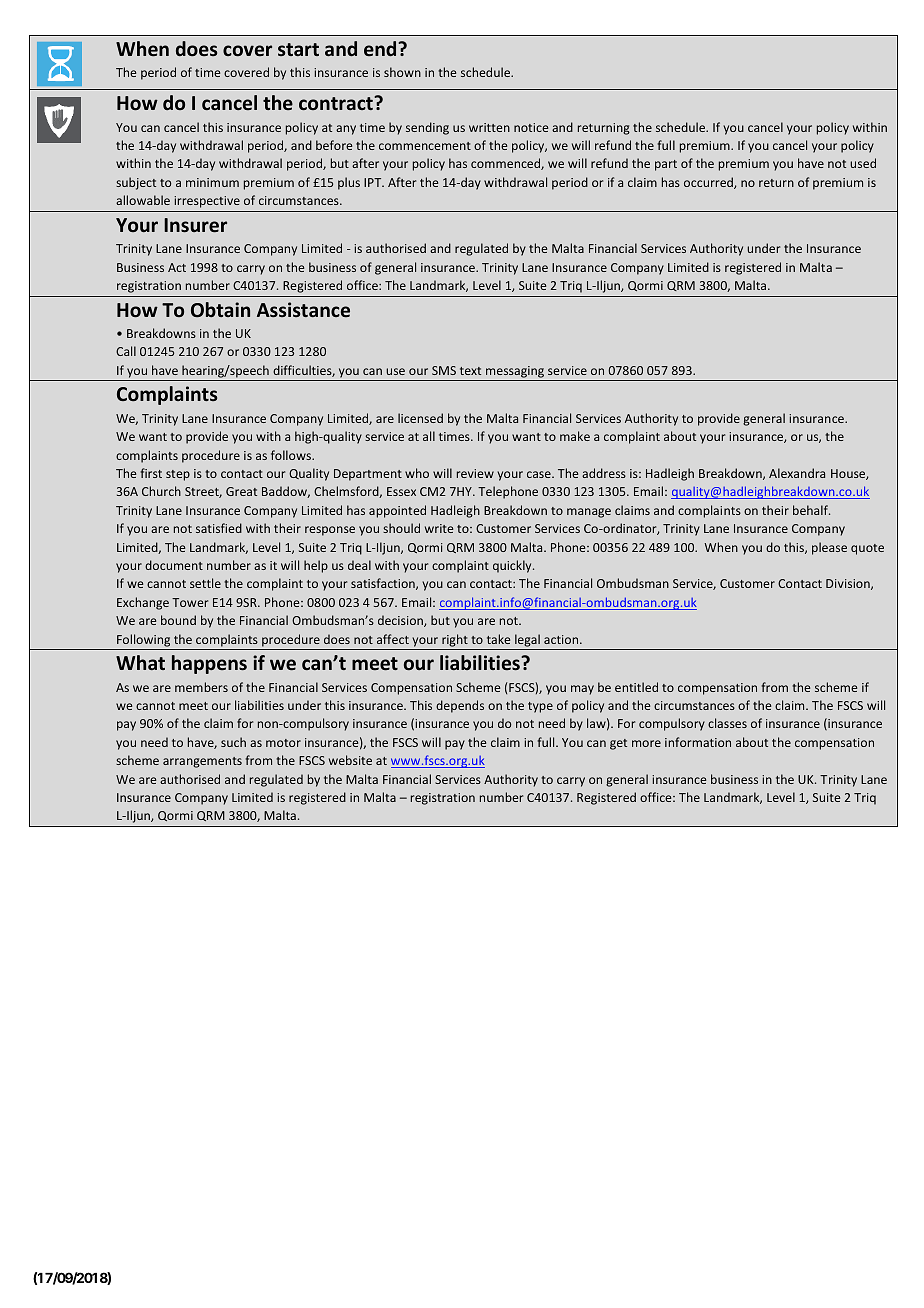  Describe the element at coordinates (425, 146) in the image. I see `commencement` at that location.
